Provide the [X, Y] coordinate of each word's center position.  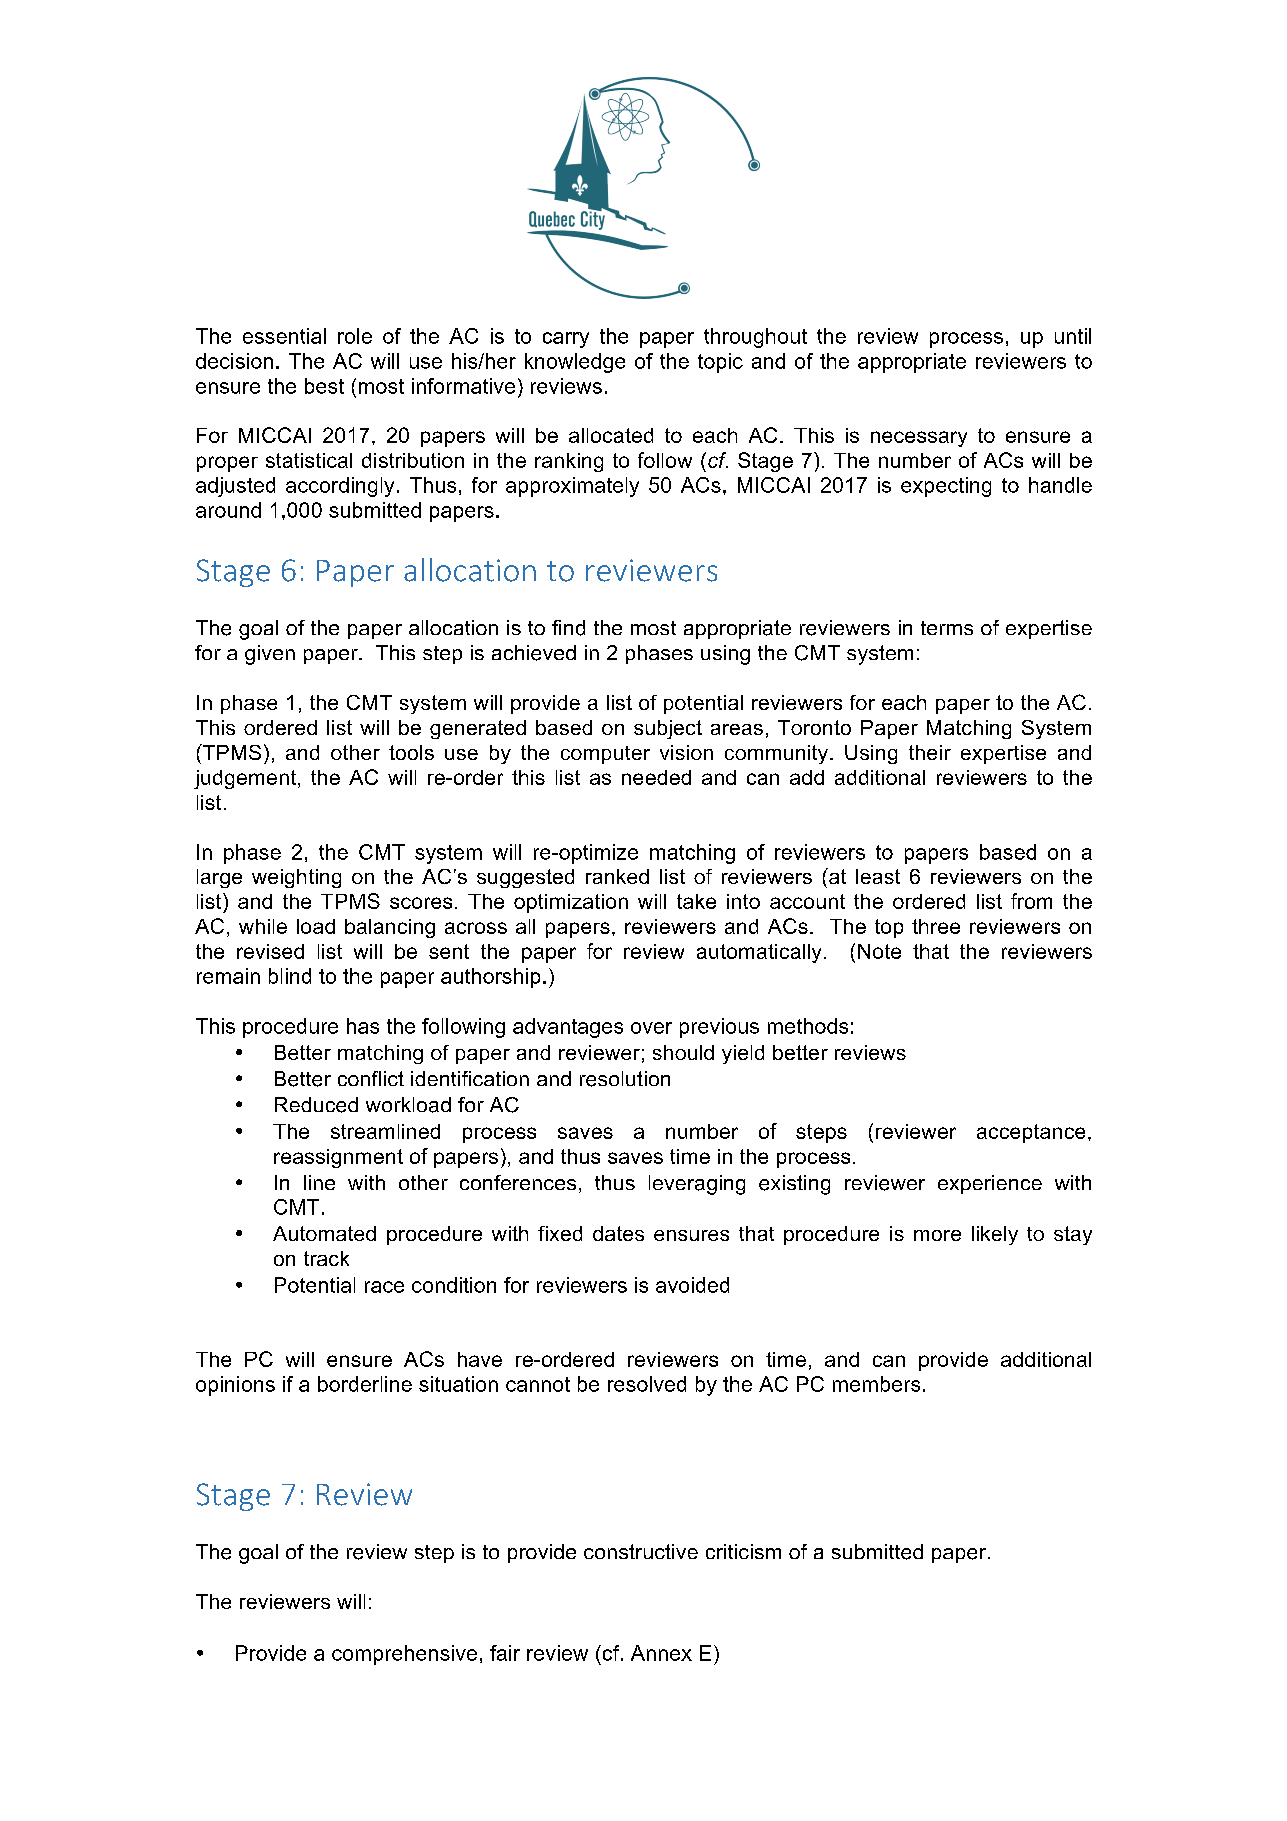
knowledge [575, 363]
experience [990, 1184]
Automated [324, 1233]
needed [656, 777]
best [324, 386]
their [930, 752]
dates [618, 1233]
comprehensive [404, 1655]
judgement [245, 779]
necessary [919, 439]
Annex [661, 1653]
